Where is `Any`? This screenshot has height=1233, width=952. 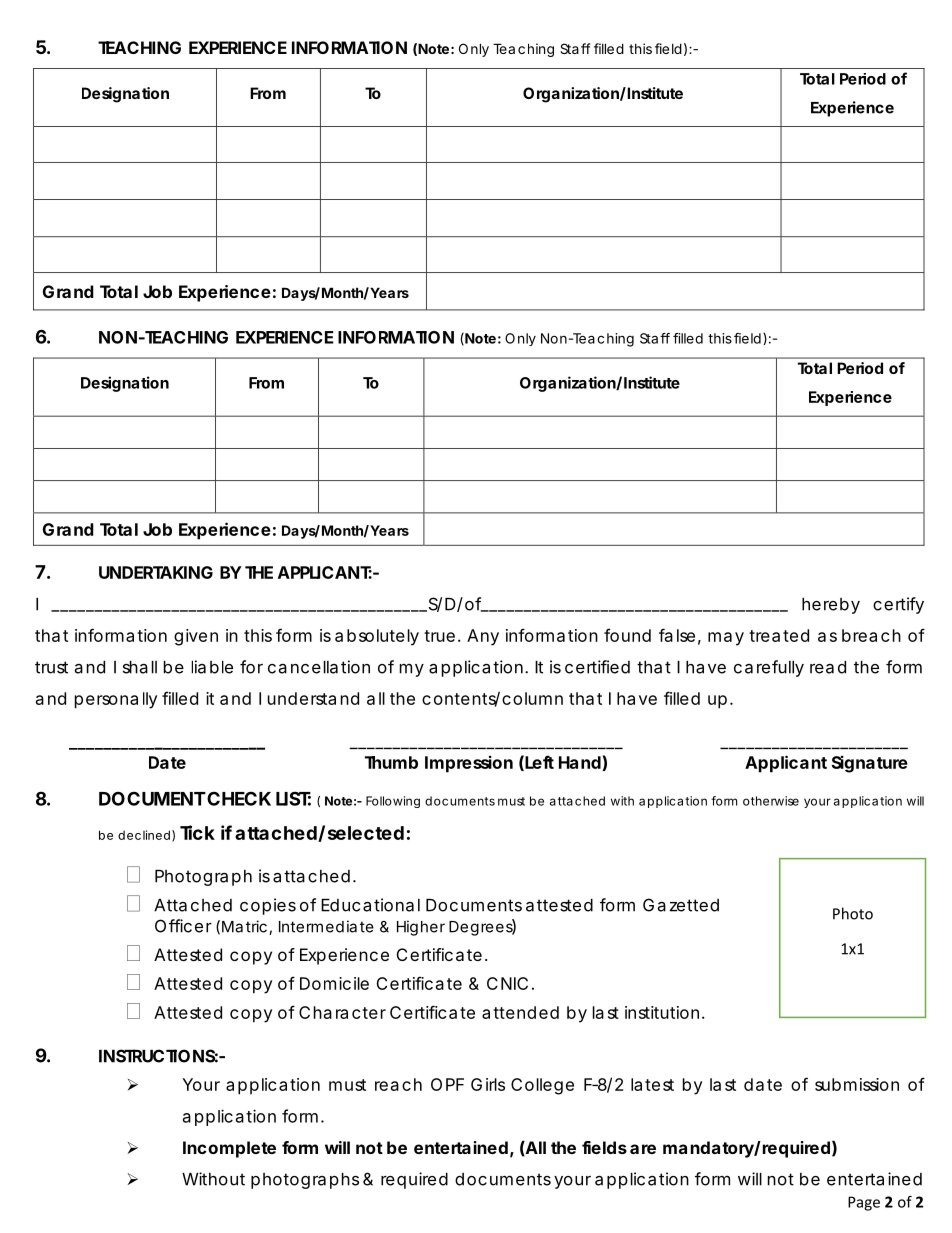
Any is located at coordinates (483, 637).
